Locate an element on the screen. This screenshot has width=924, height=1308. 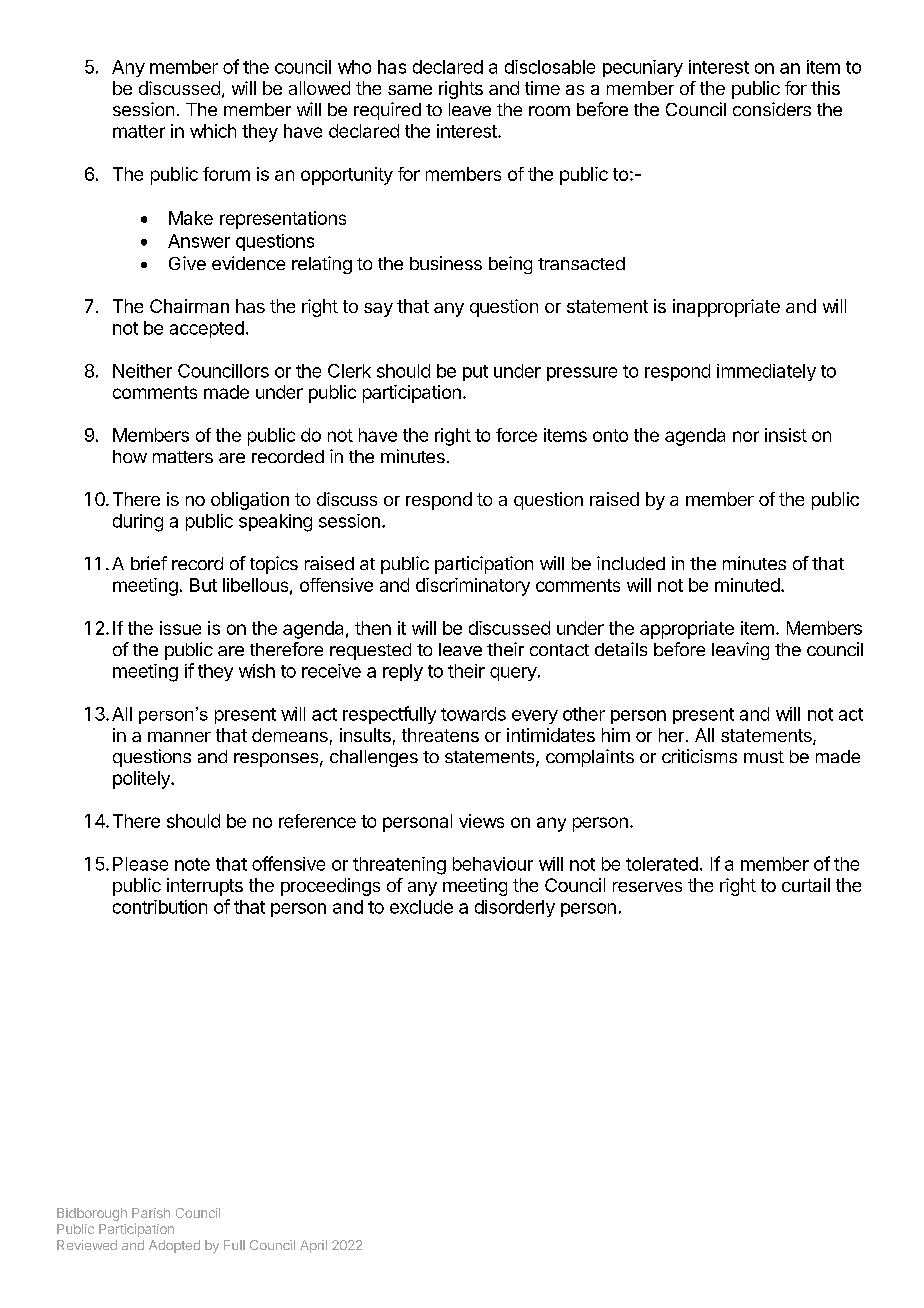
force is located at coordinates (516, 435).
